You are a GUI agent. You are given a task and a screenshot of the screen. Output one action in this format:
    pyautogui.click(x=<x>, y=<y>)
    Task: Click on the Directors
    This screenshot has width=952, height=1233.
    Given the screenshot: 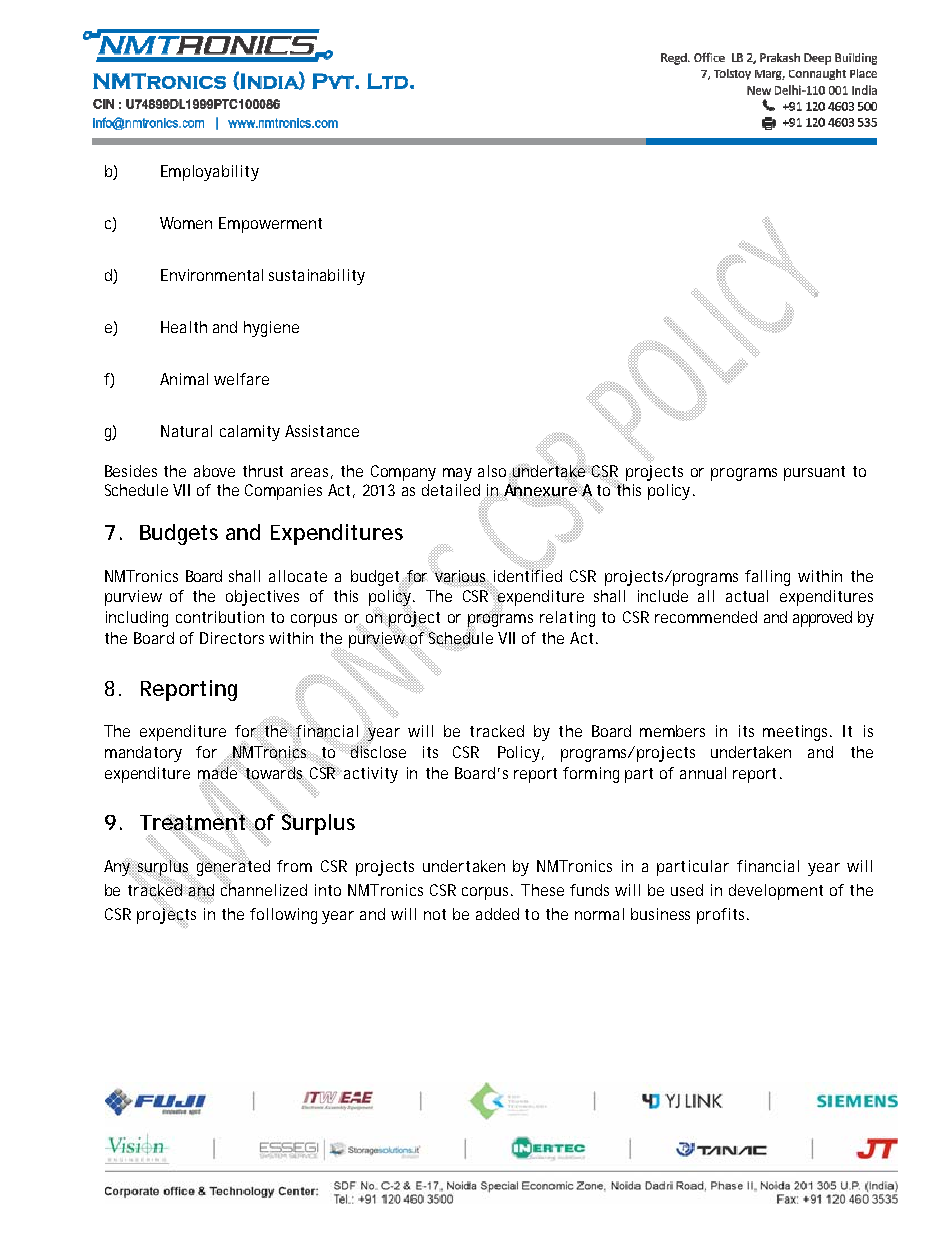 What is the action you would take?
    pyautogui.click(x=232, y=638)
